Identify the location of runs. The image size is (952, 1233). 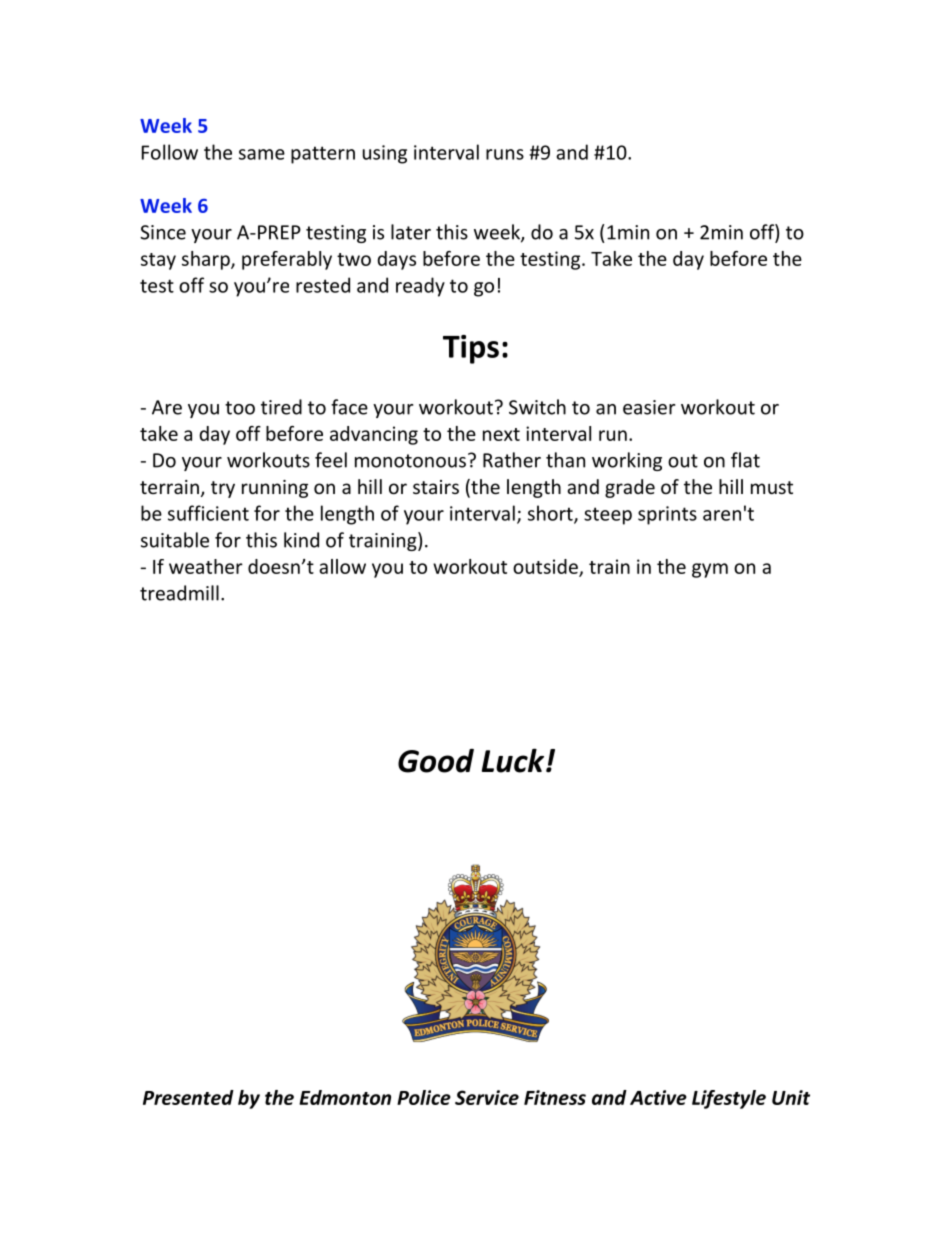
(505, 154).
